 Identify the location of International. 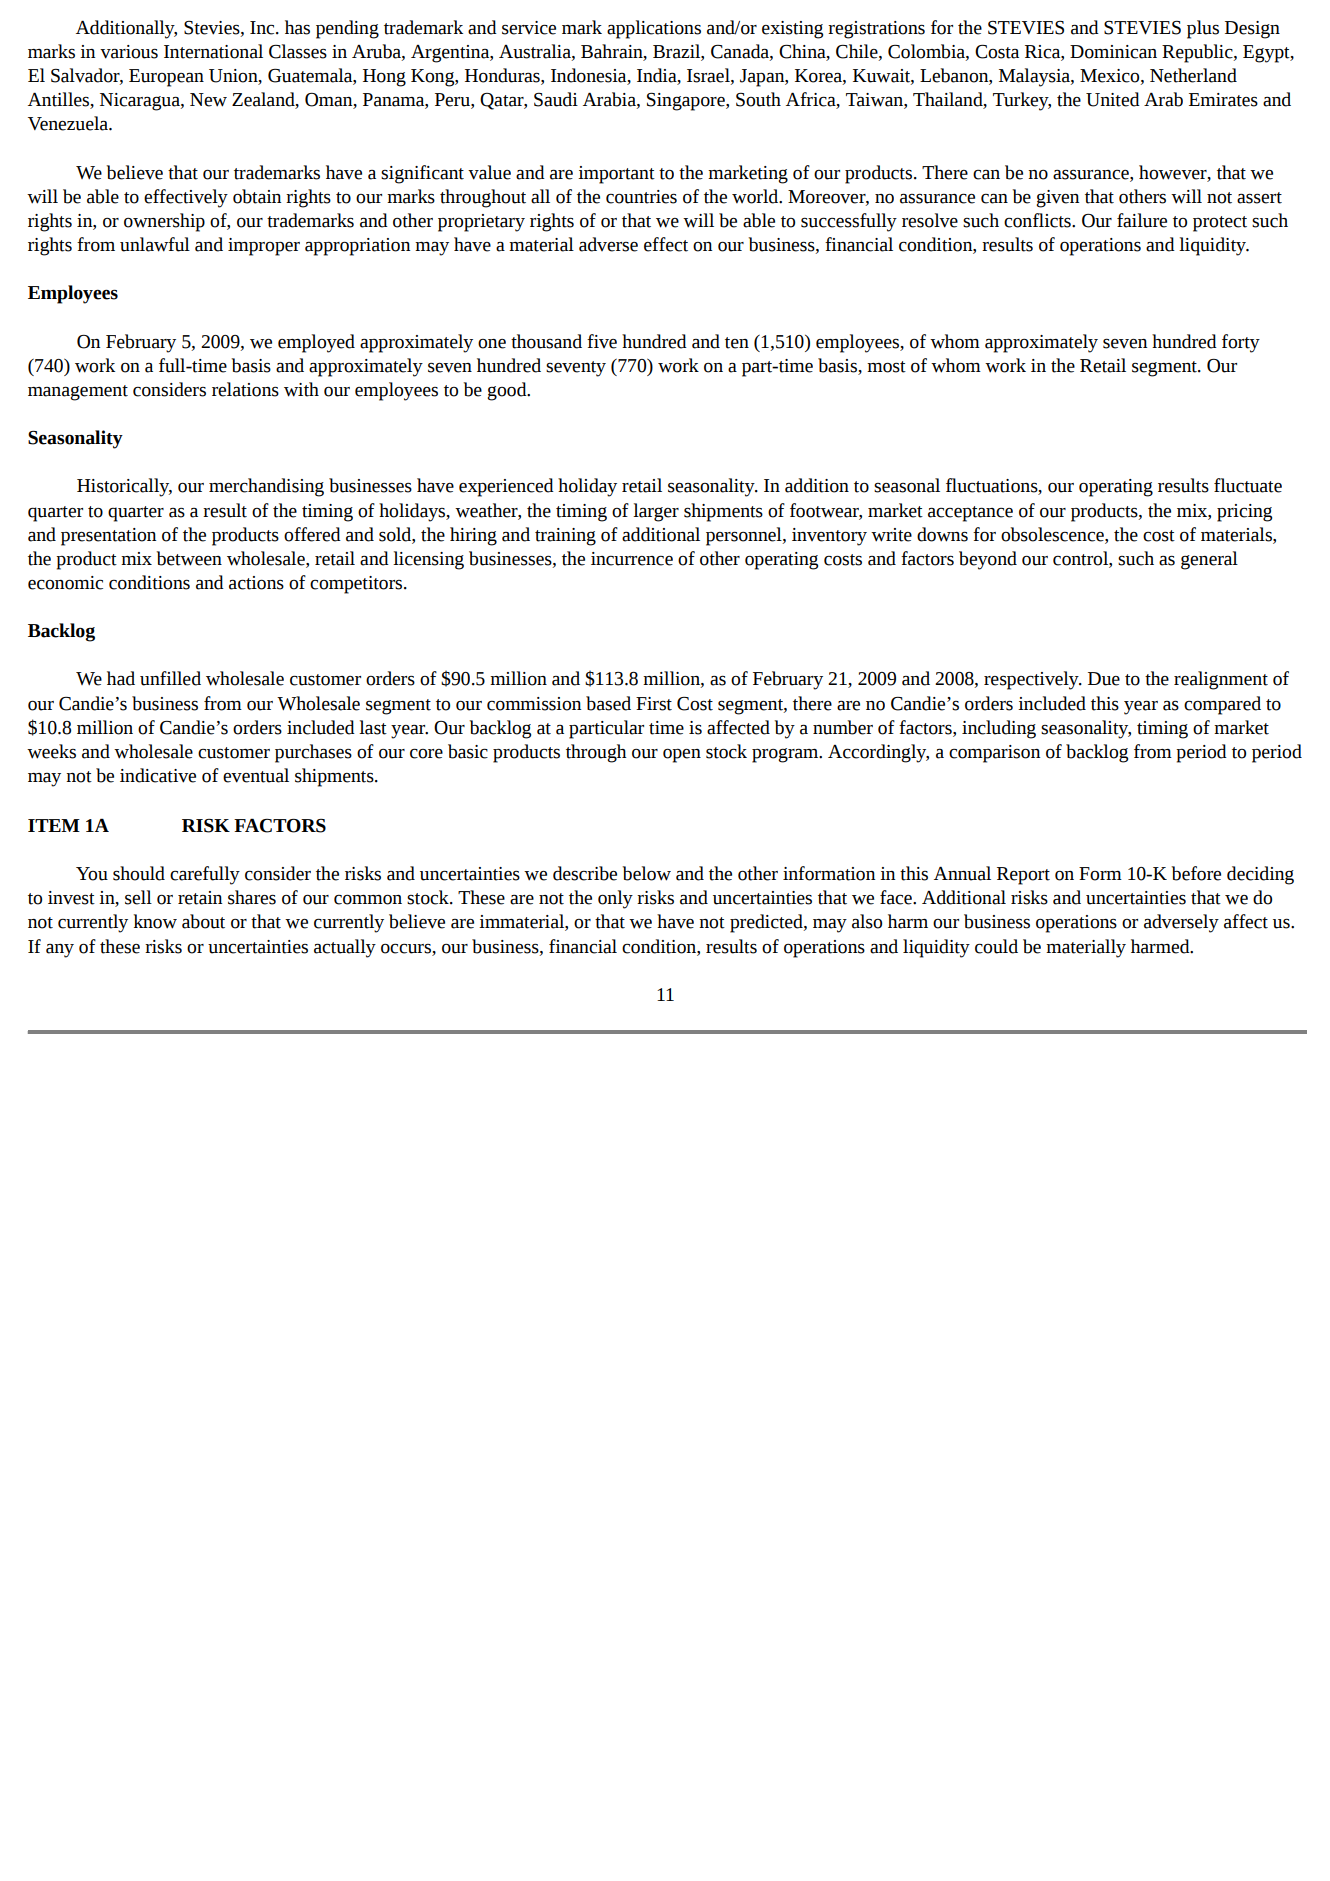
(213, 51).
